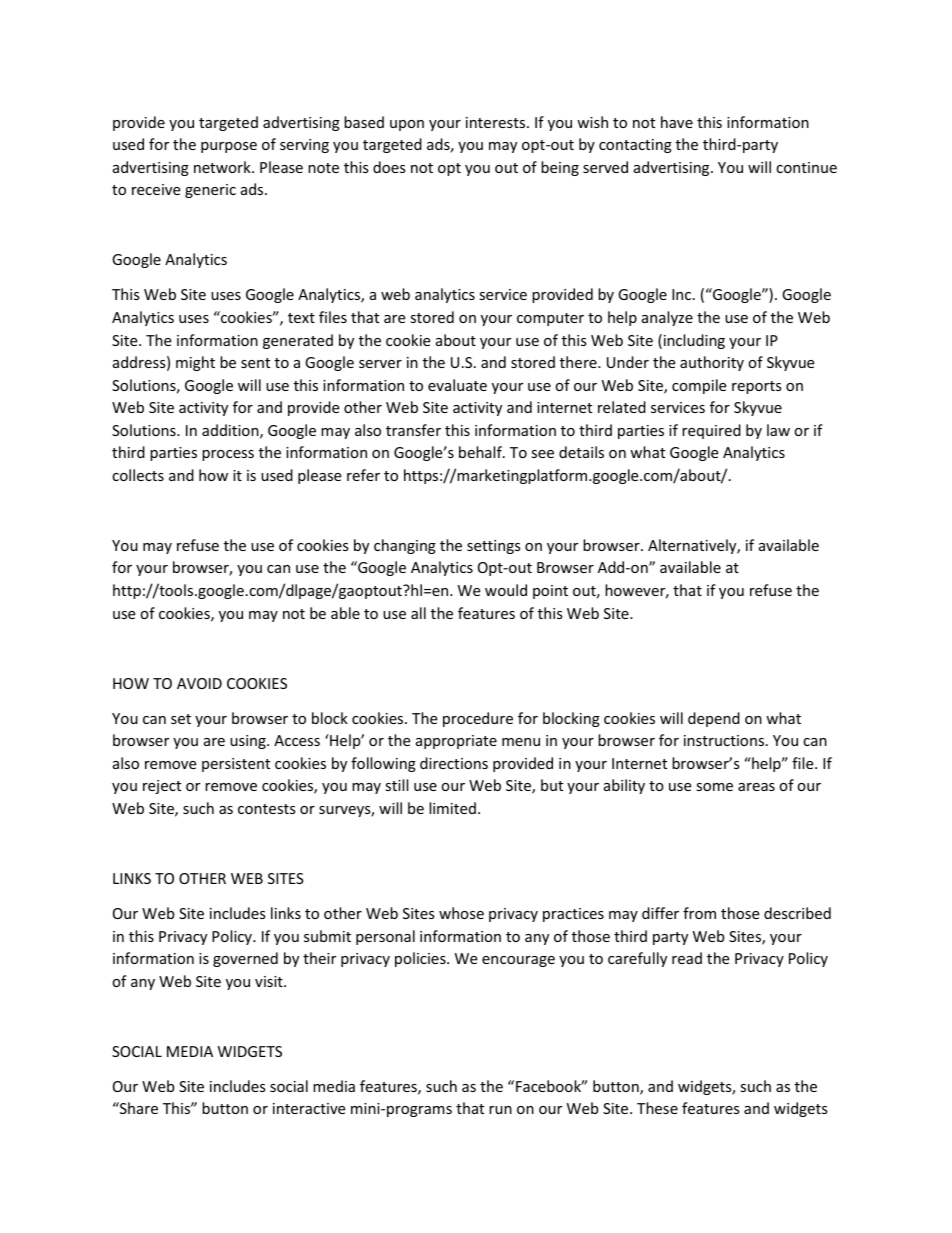 Image resolution: width=952 pixels, height=1233 pixels. What do you see at coordinates (481, 452) in the screenshot?
I see `behalf` at bounding box center [481, 452].
